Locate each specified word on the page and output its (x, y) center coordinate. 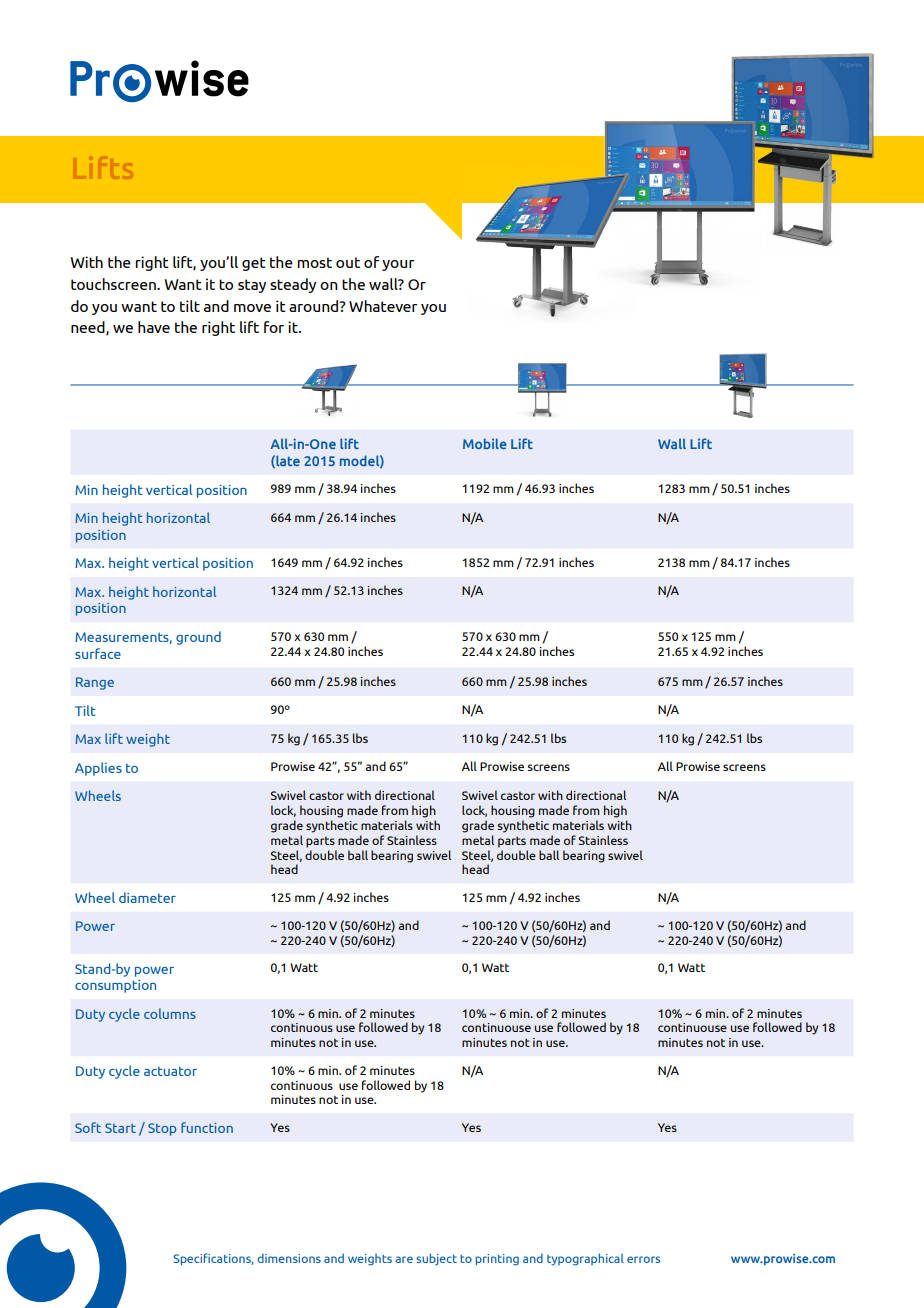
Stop (162, 1129)
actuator (170, 1071)
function (207, 1127)
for (274, 327)
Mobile (485, 443)
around (315, 306)
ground (198, 638)
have (154, 327)
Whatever (383, 306)
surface (98, 653)
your (398, 265)
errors (643, 1259)
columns (170, 1013)
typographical (585, 1259)
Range (95, 683)
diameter (147, 897)
